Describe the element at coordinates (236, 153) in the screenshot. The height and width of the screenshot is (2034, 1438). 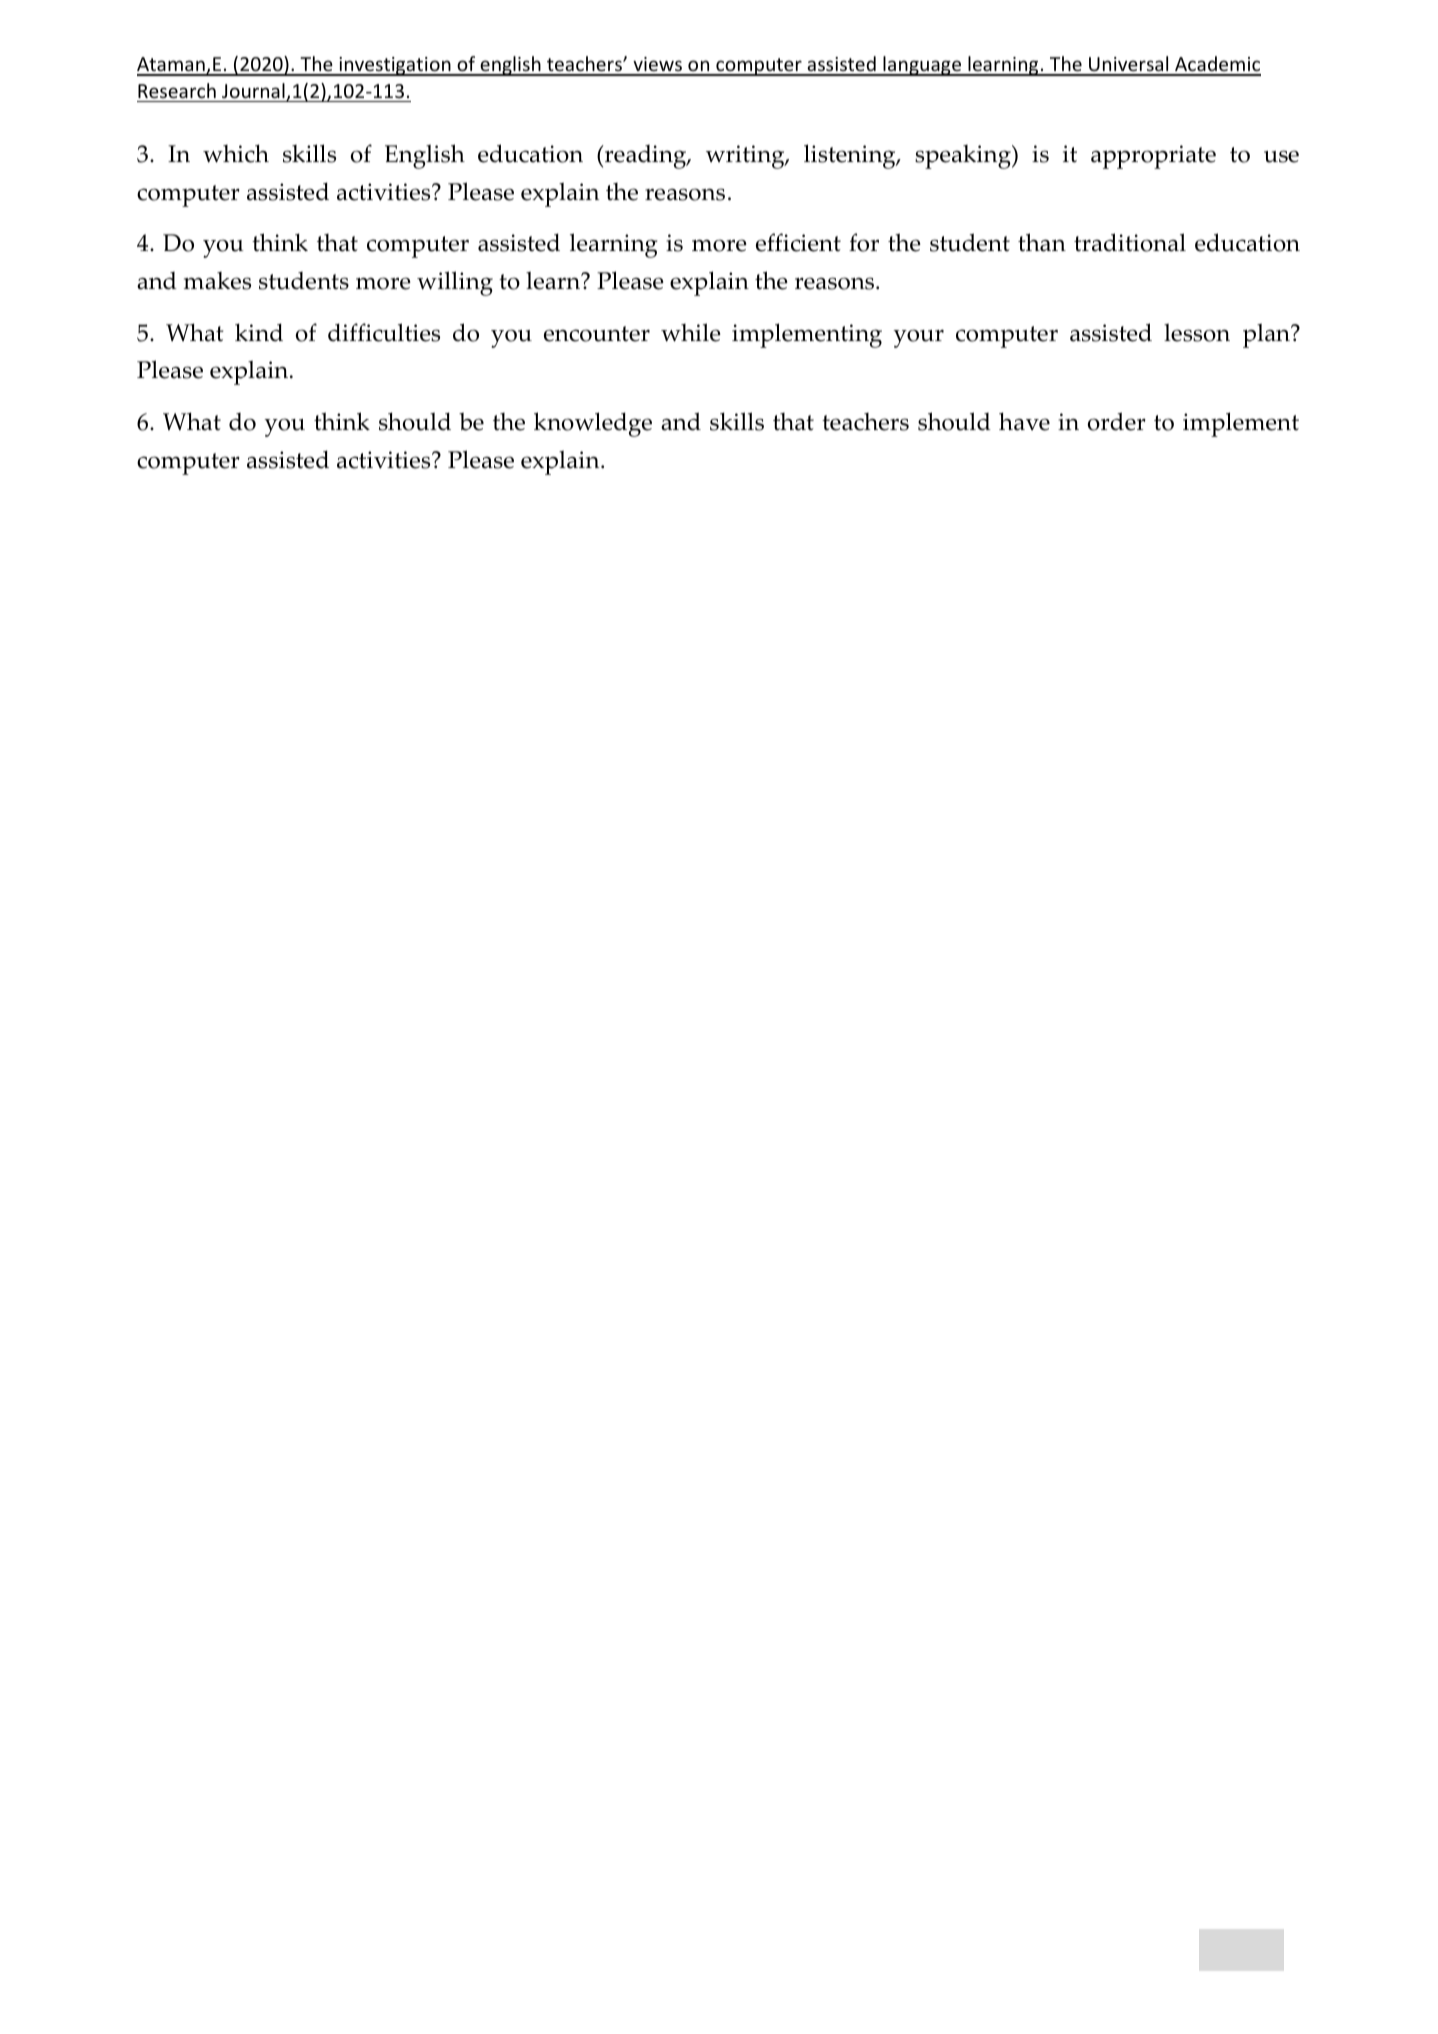
I see `which` at that location.
